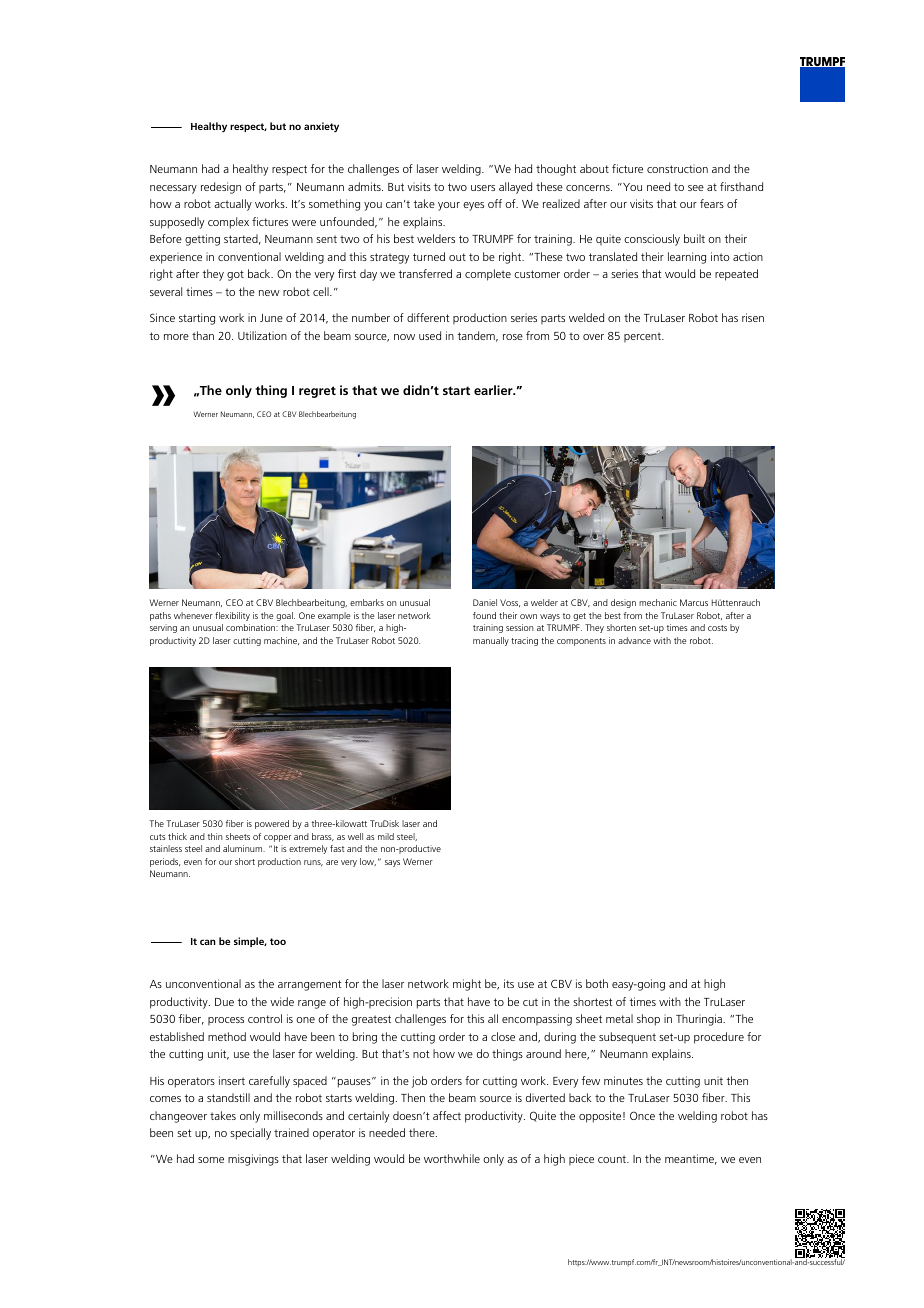  What do you see at coordinates (317, 392) in the screenshot?
I see `regret` at bounding box center [317, 392].
